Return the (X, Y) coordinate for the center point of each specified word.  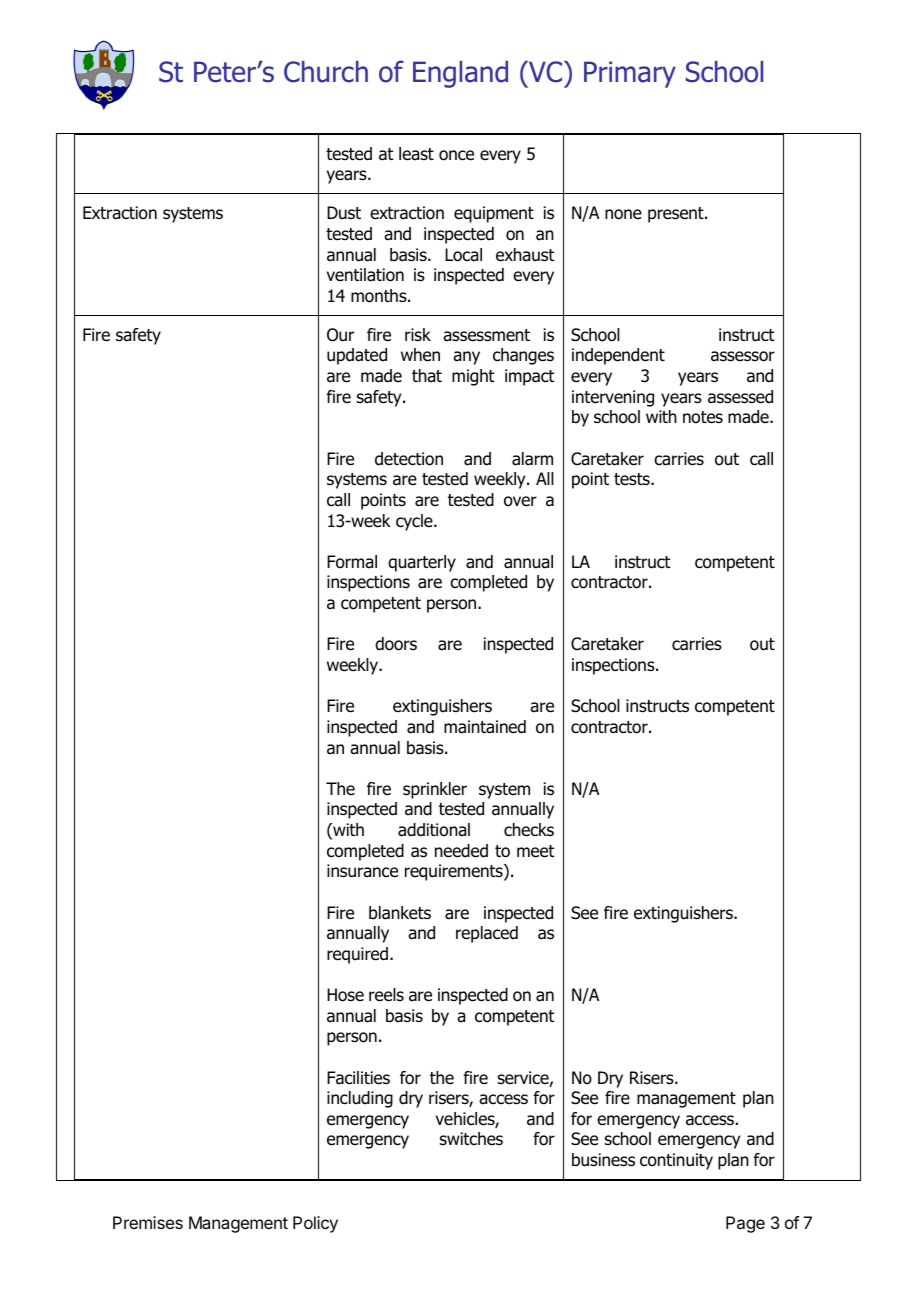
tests (633, 479)
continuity (676, 1161)
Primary (630, 74)
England (460, 74)
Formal (352, 562)
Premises (148, 1222)
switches (471, 1139)
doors (396, 644)
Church (326, 72)
